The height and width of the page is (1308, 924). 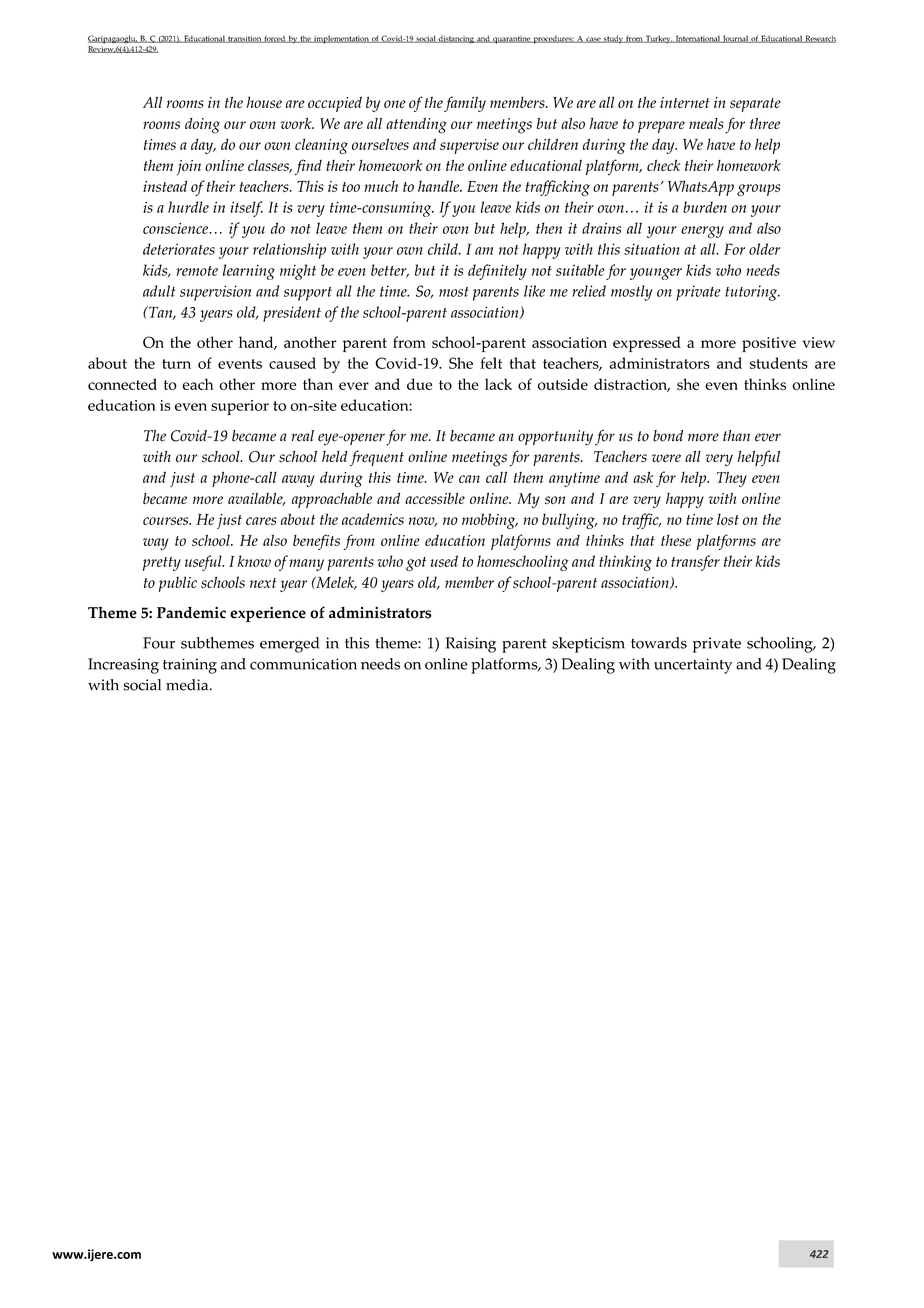 I want to click on distancing, so click(x=456, y=39).
